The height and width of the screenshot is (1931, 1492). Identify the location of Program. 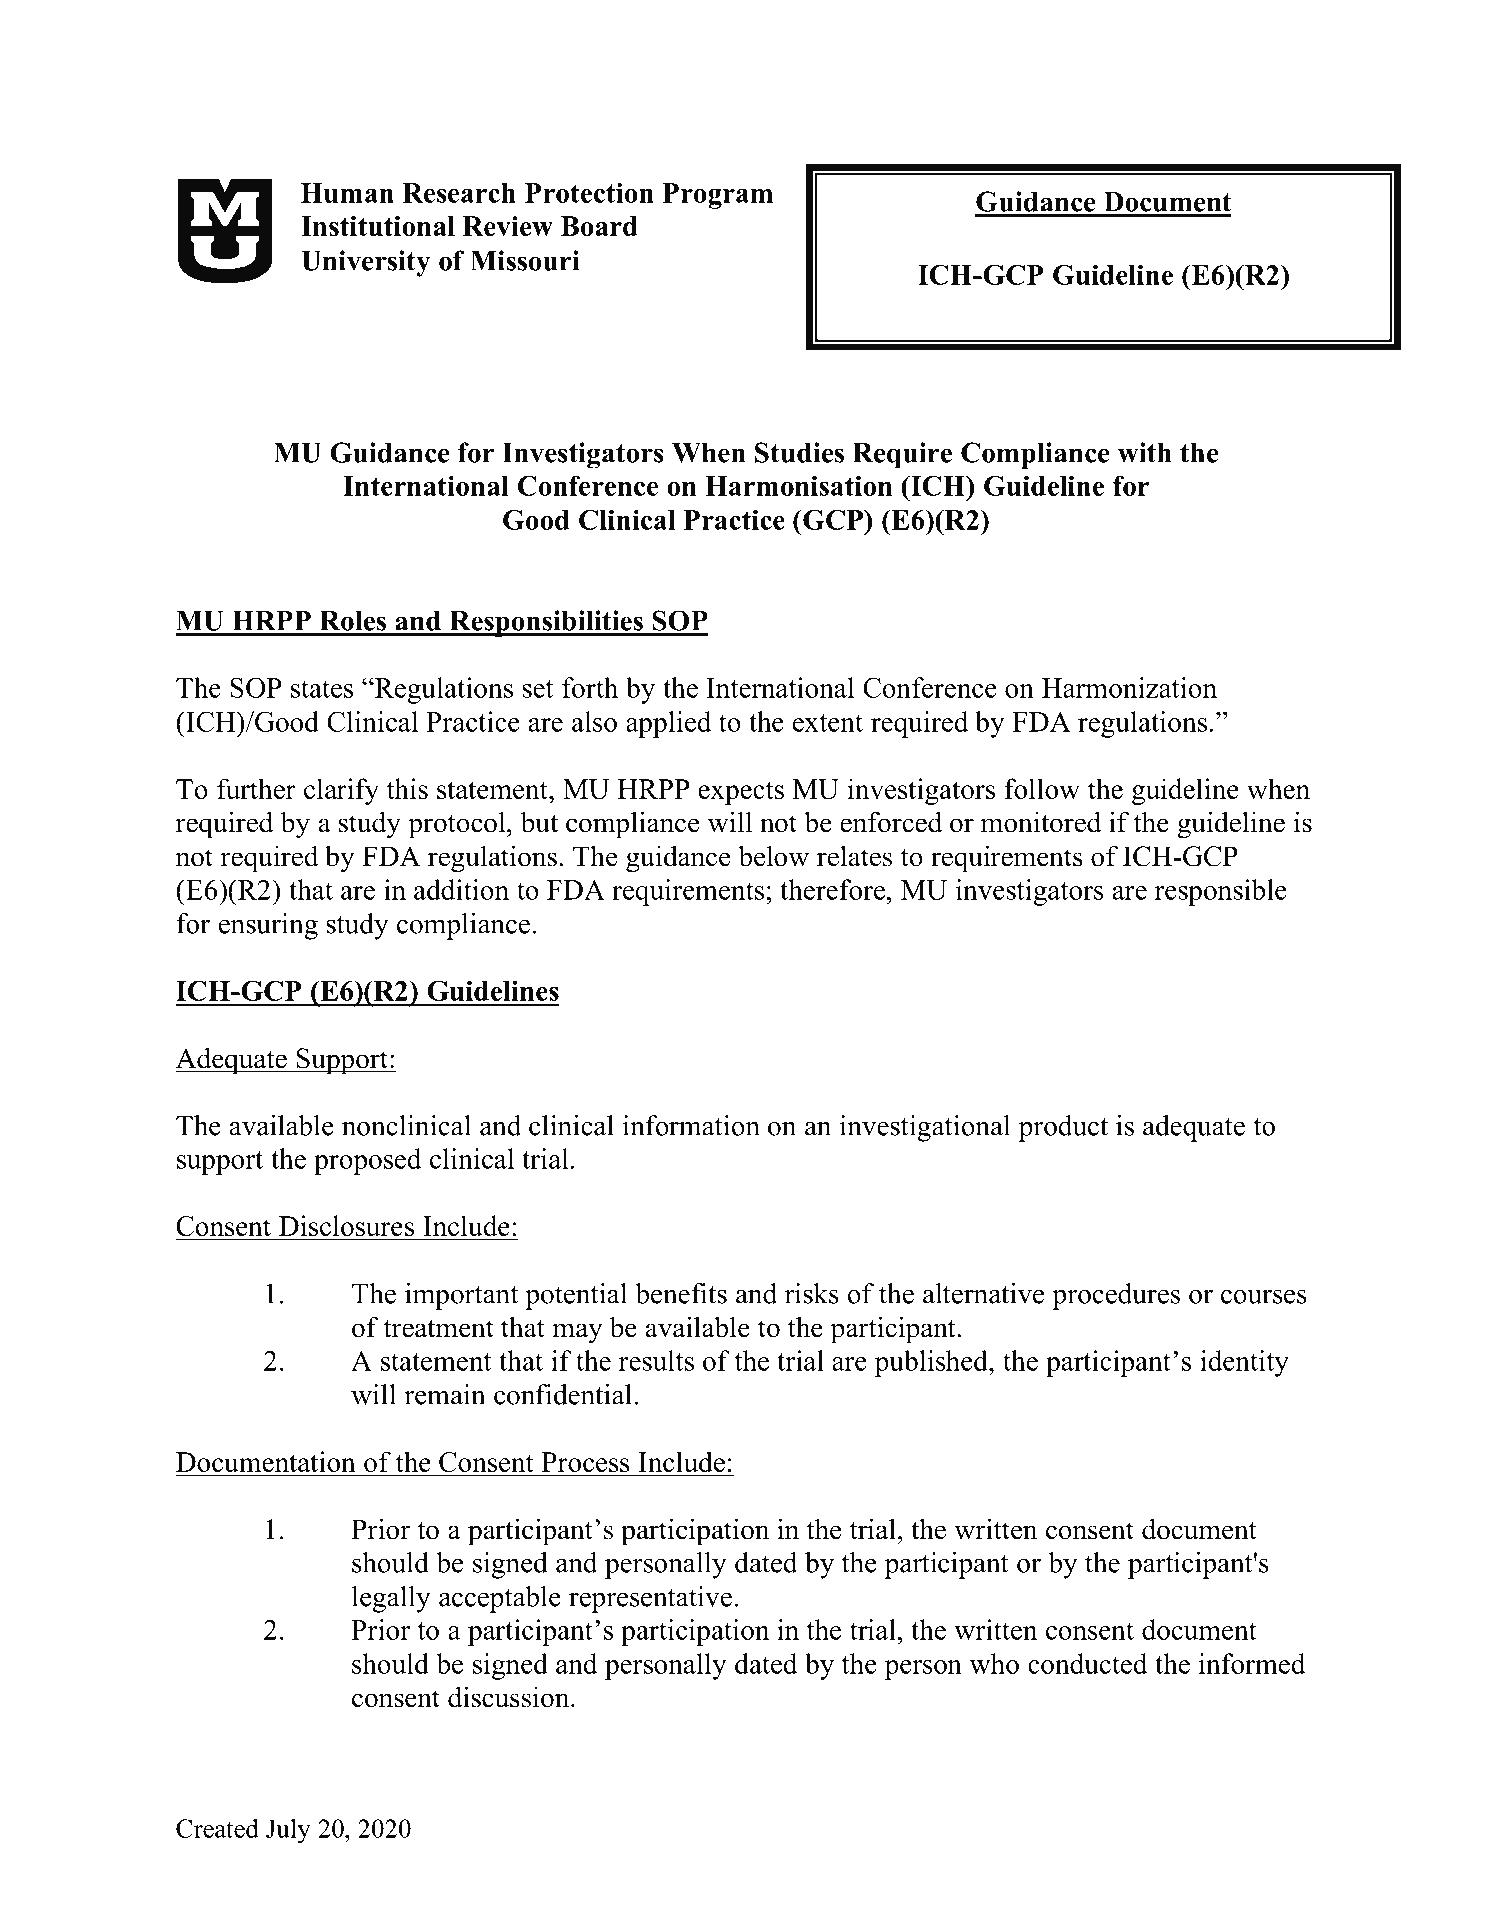
(717, 196).
